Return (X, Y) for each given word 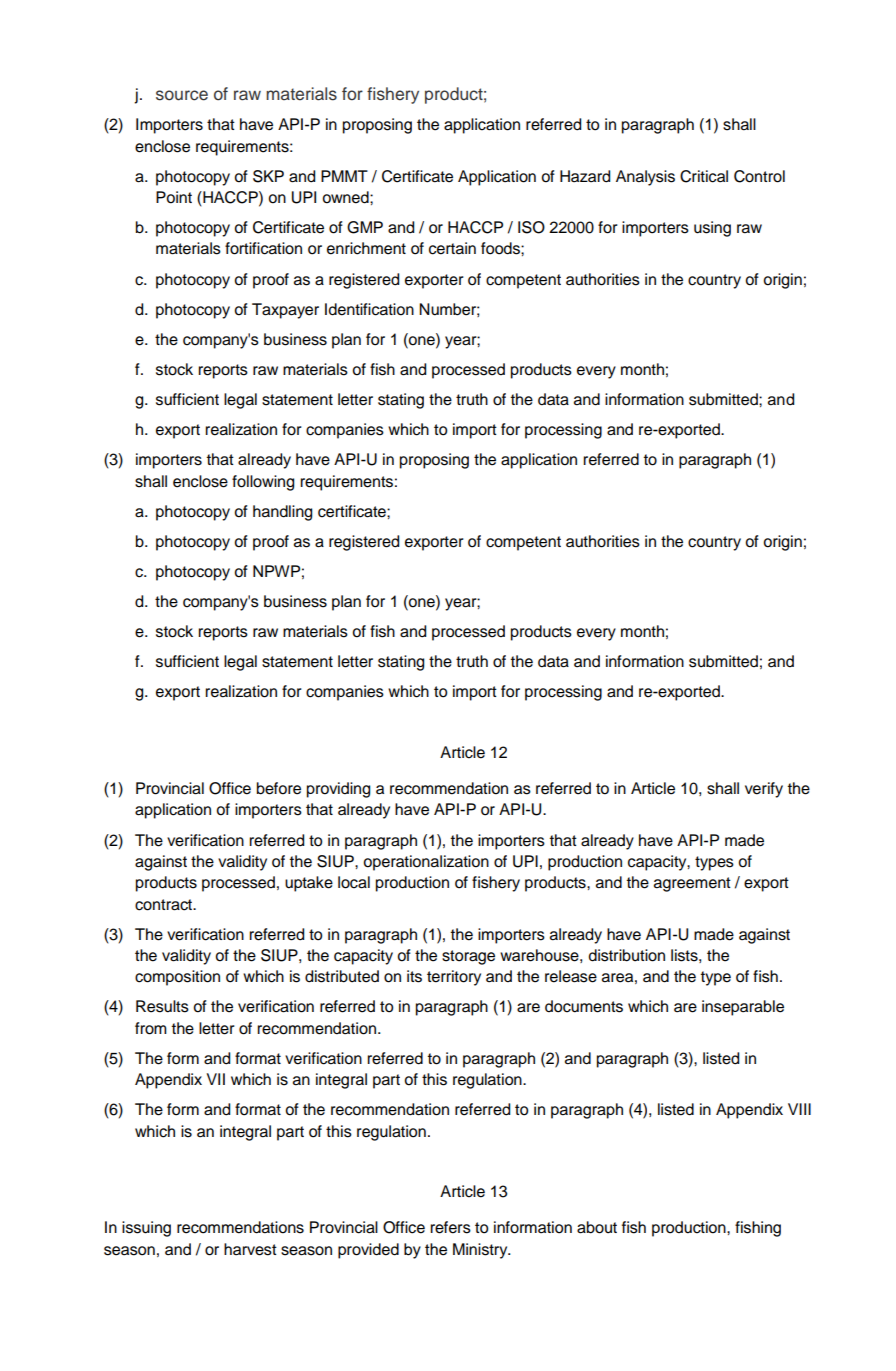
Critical (704, 176)
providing (338, 790)
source (182, 95)
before (279, 788)
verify (764, 790)
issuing (146, 1229)
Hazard (585, 176)
